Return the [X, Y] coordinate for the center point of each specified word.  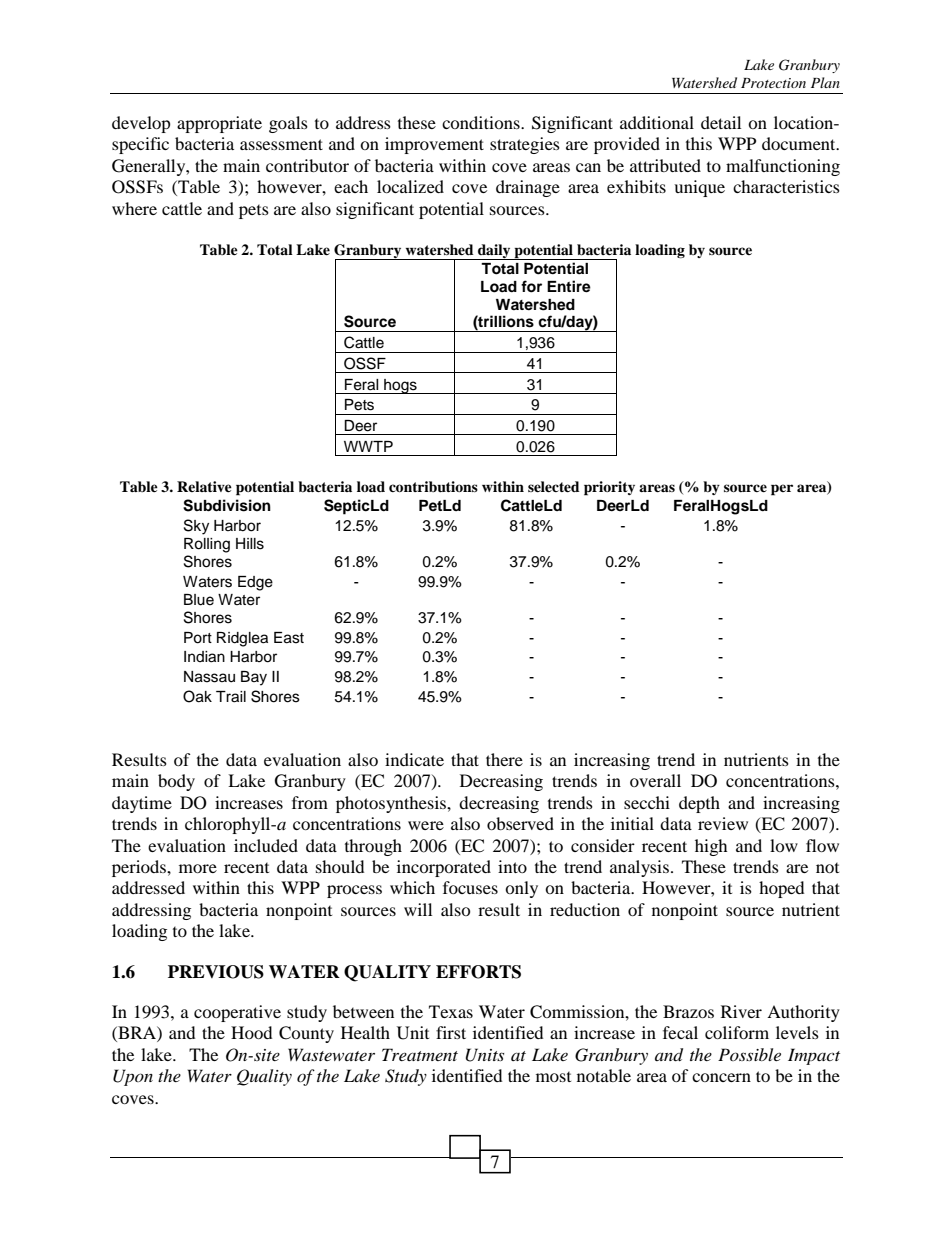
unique [699, 188]
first [451, 1032]
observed [520, 823]
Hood [251, 1032]
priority [609, 488]
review [723, 823]
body [176, 782]
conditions [482, 122]
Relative [204, 486]
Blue [199, 600]
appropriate [219, 124]
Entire [569, 286]
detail [721, 122]
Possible [749, 1054]
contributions [433, 487]
